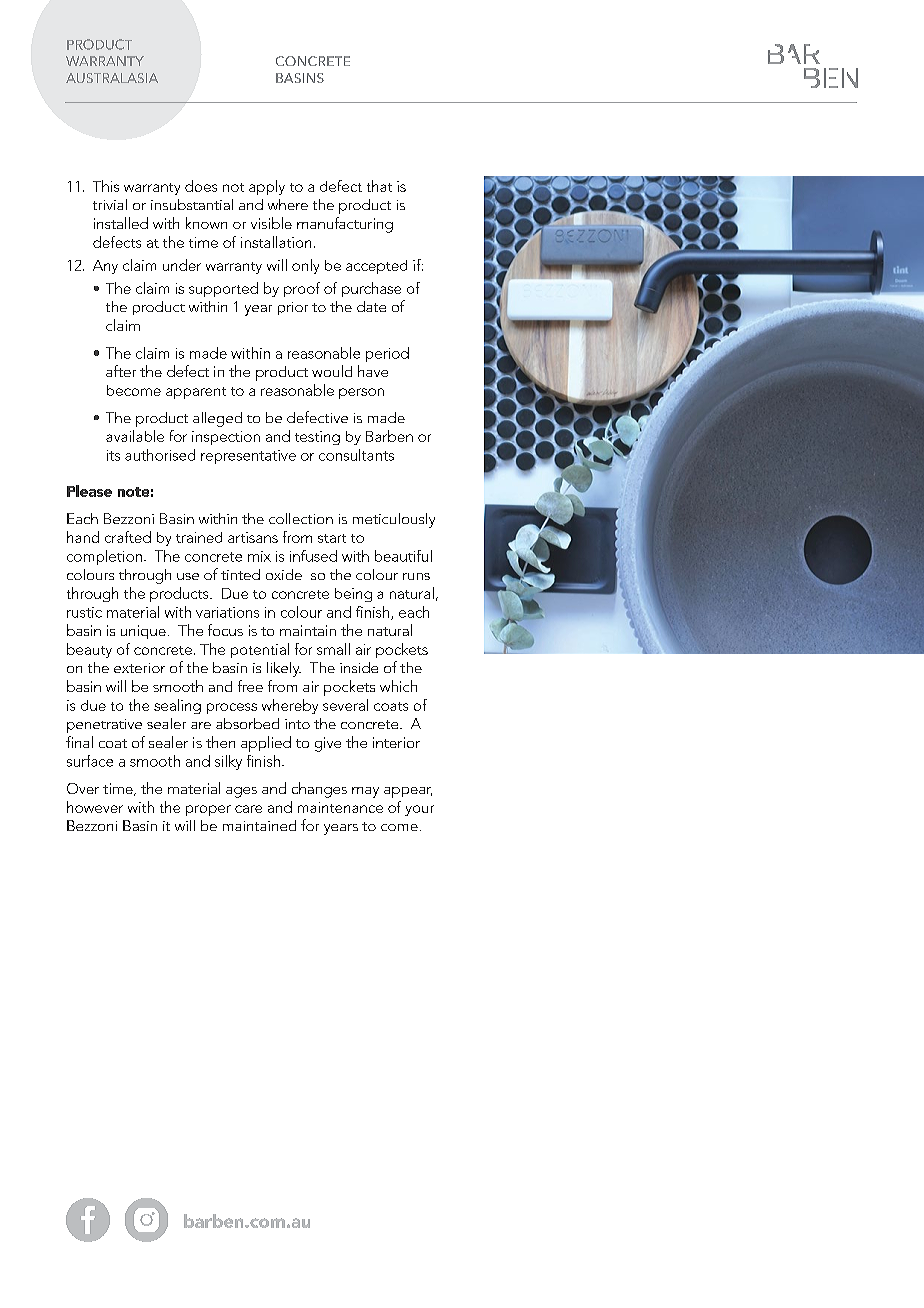 The image size is (924, 1308). What do you see at coordinates (248, 457) in the screenshot?
I see `representative` at bounding box center [248, 457].
